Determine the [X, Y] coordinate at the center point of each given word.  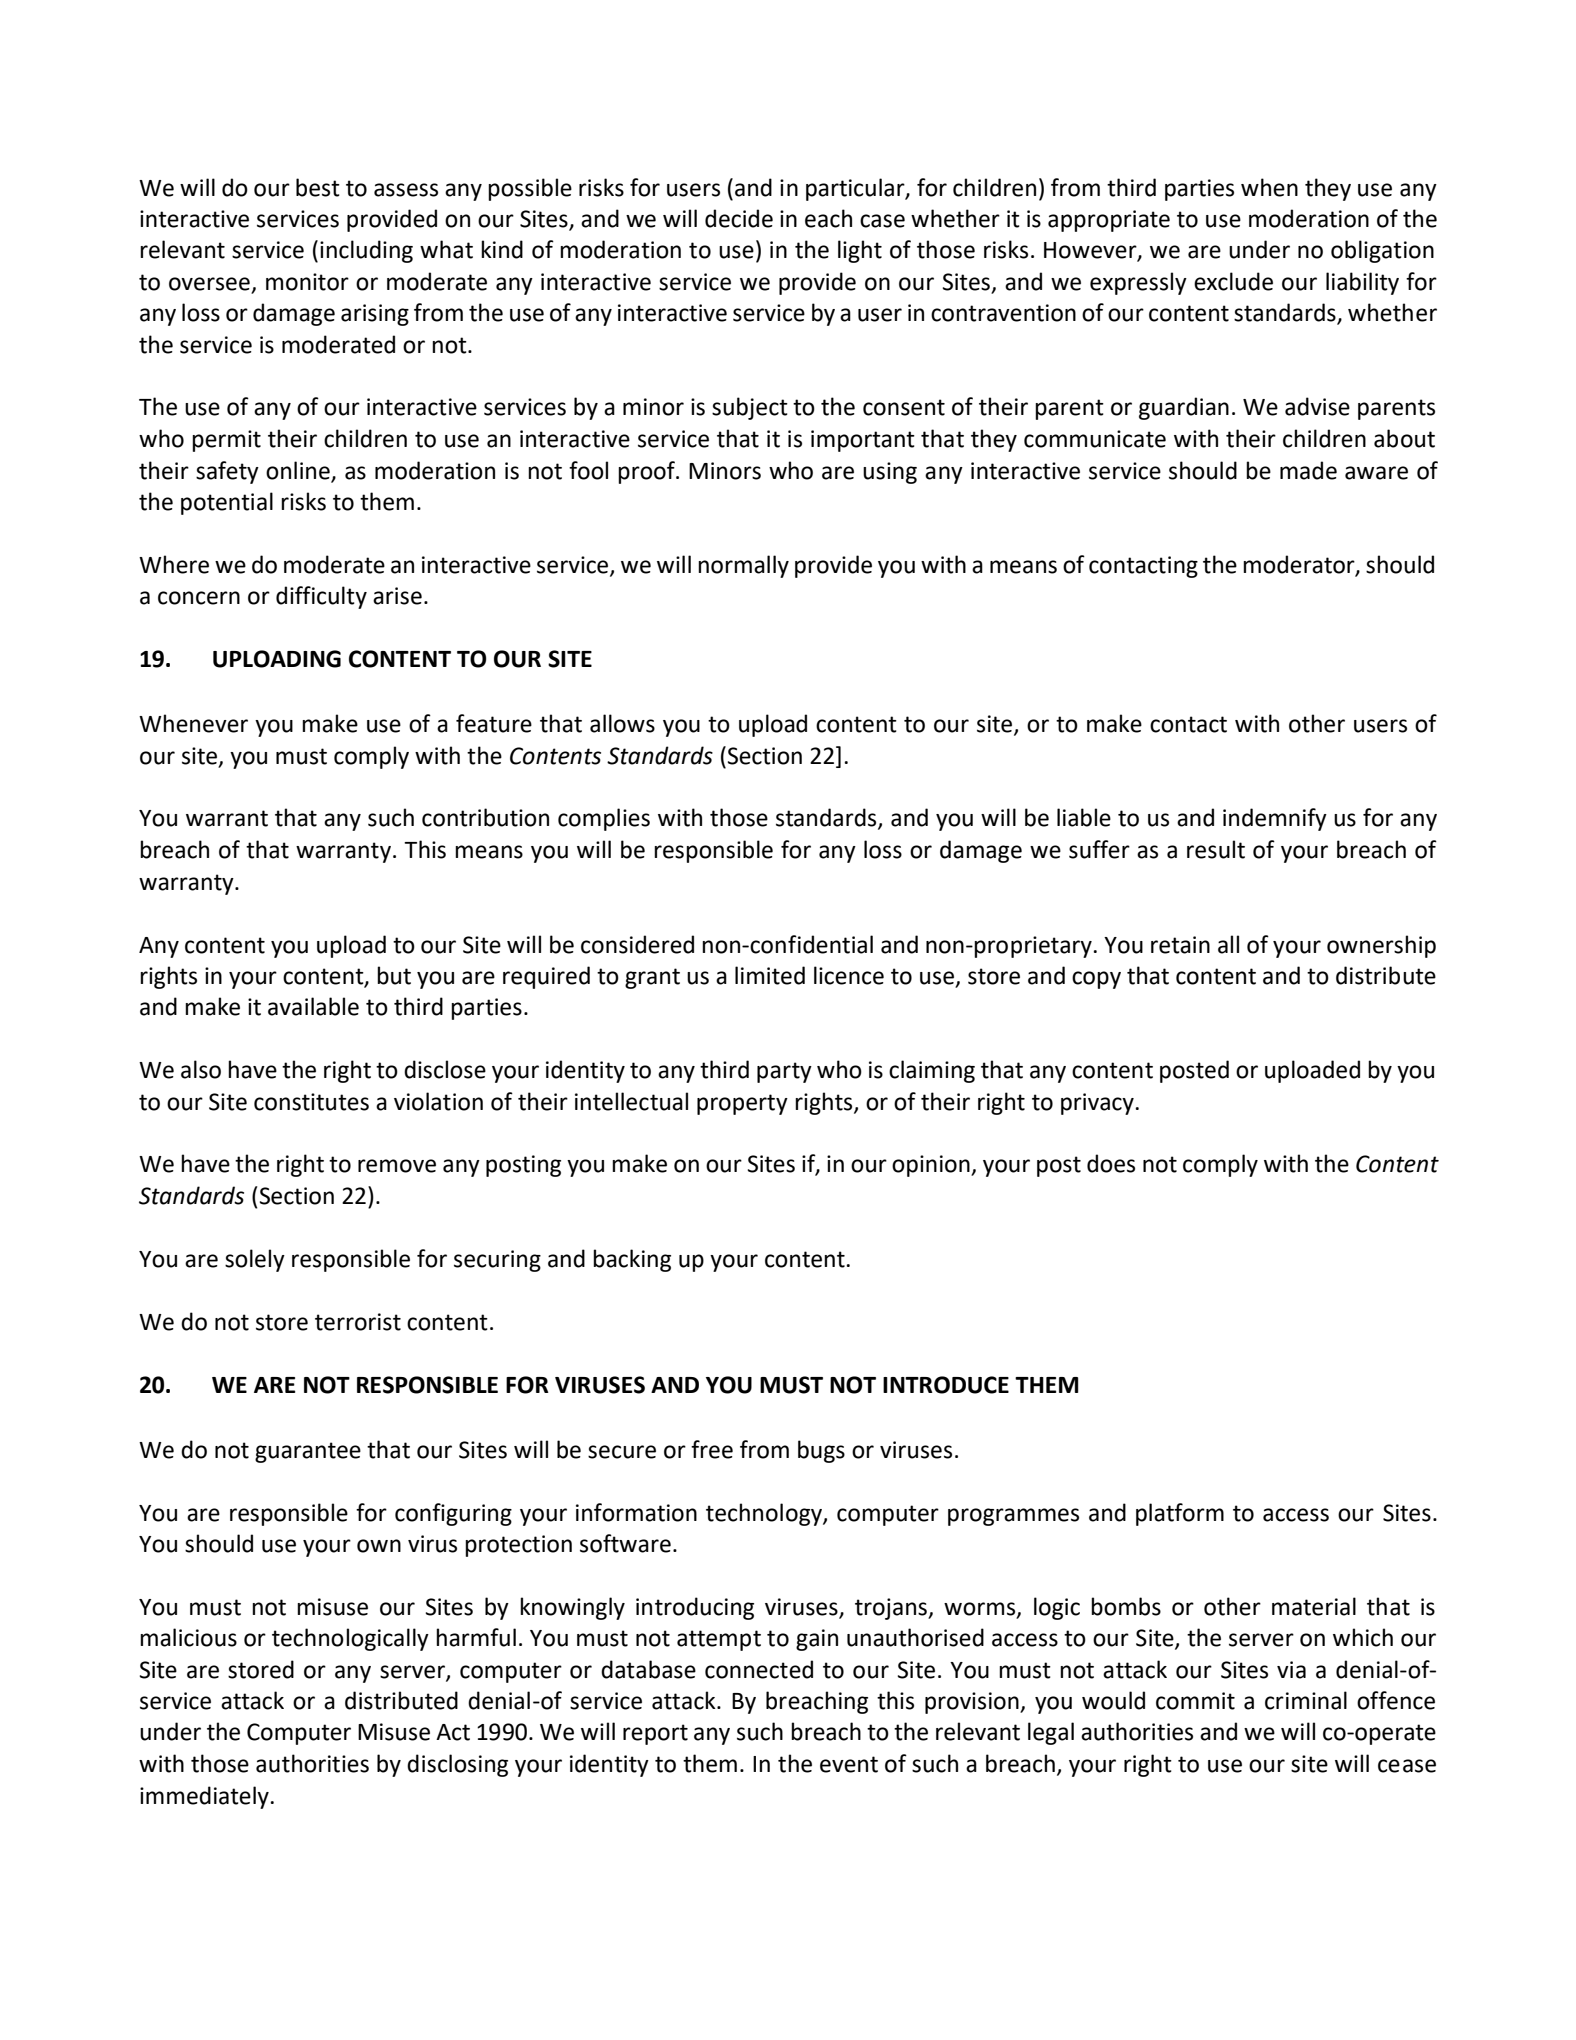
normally [743, 566]
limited [770, 975]
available [313, 1006]
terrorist [358, 1322]
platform [1180, 1514]
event [849, 1764]
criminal [1306, 1700]
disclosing [457, 1765]
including [366, 251]
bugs [821, 1451]
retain [1180, 945]
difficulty [321, 597]
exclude [1233, 281]
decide [739, 218]
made [1308, 470]
